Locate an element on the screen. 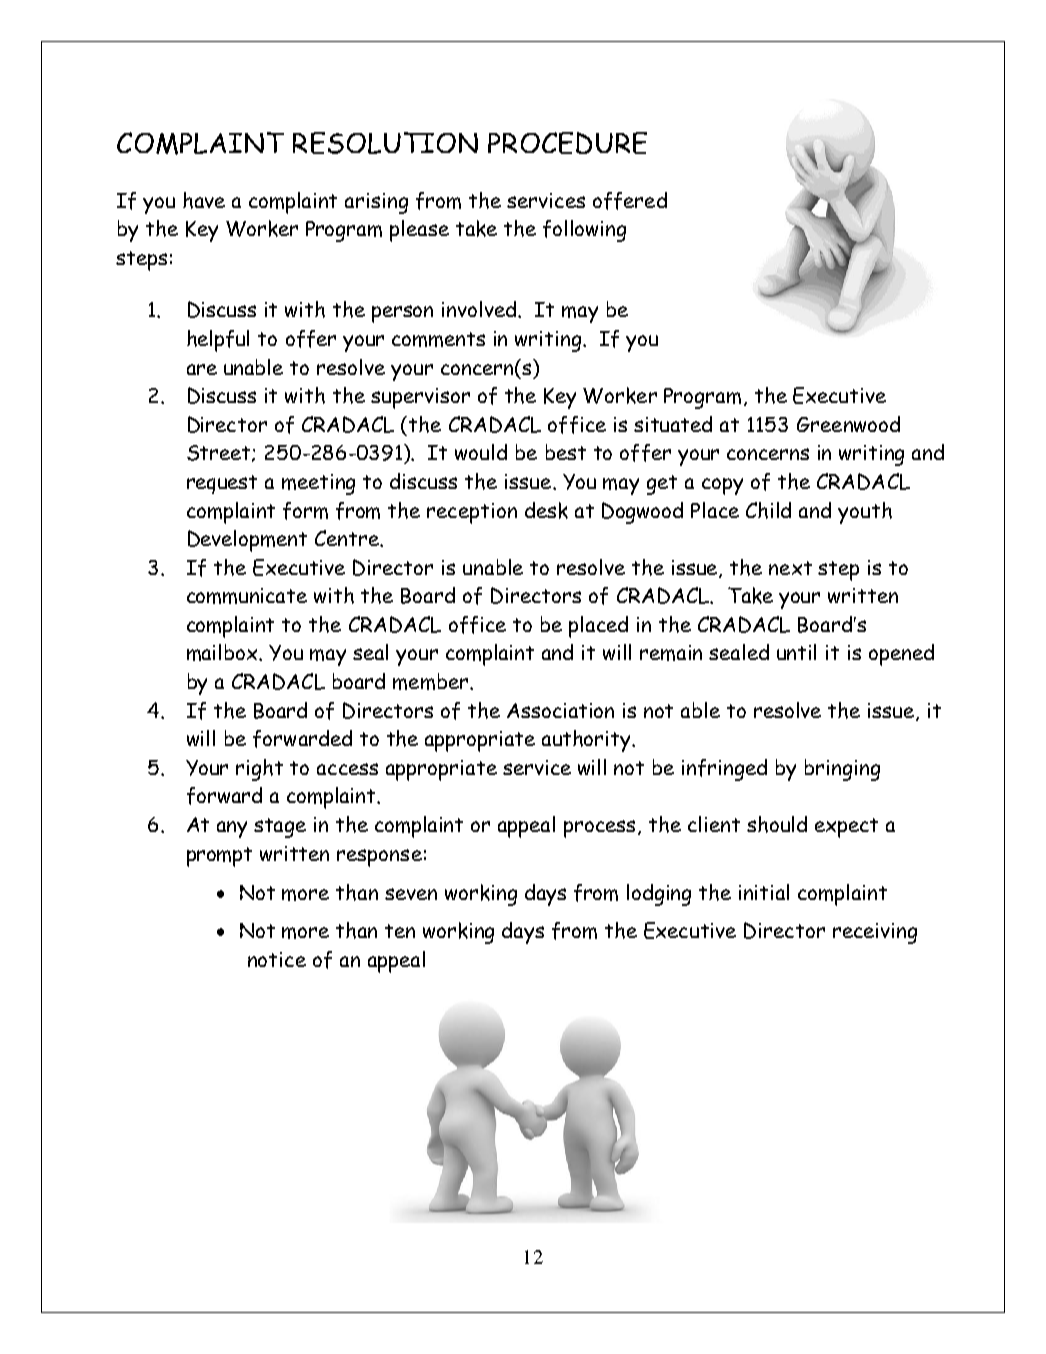 Image resolution: width=1046 pixels, height=1354 pixels. lodging is located at coordinates (659, 895).
